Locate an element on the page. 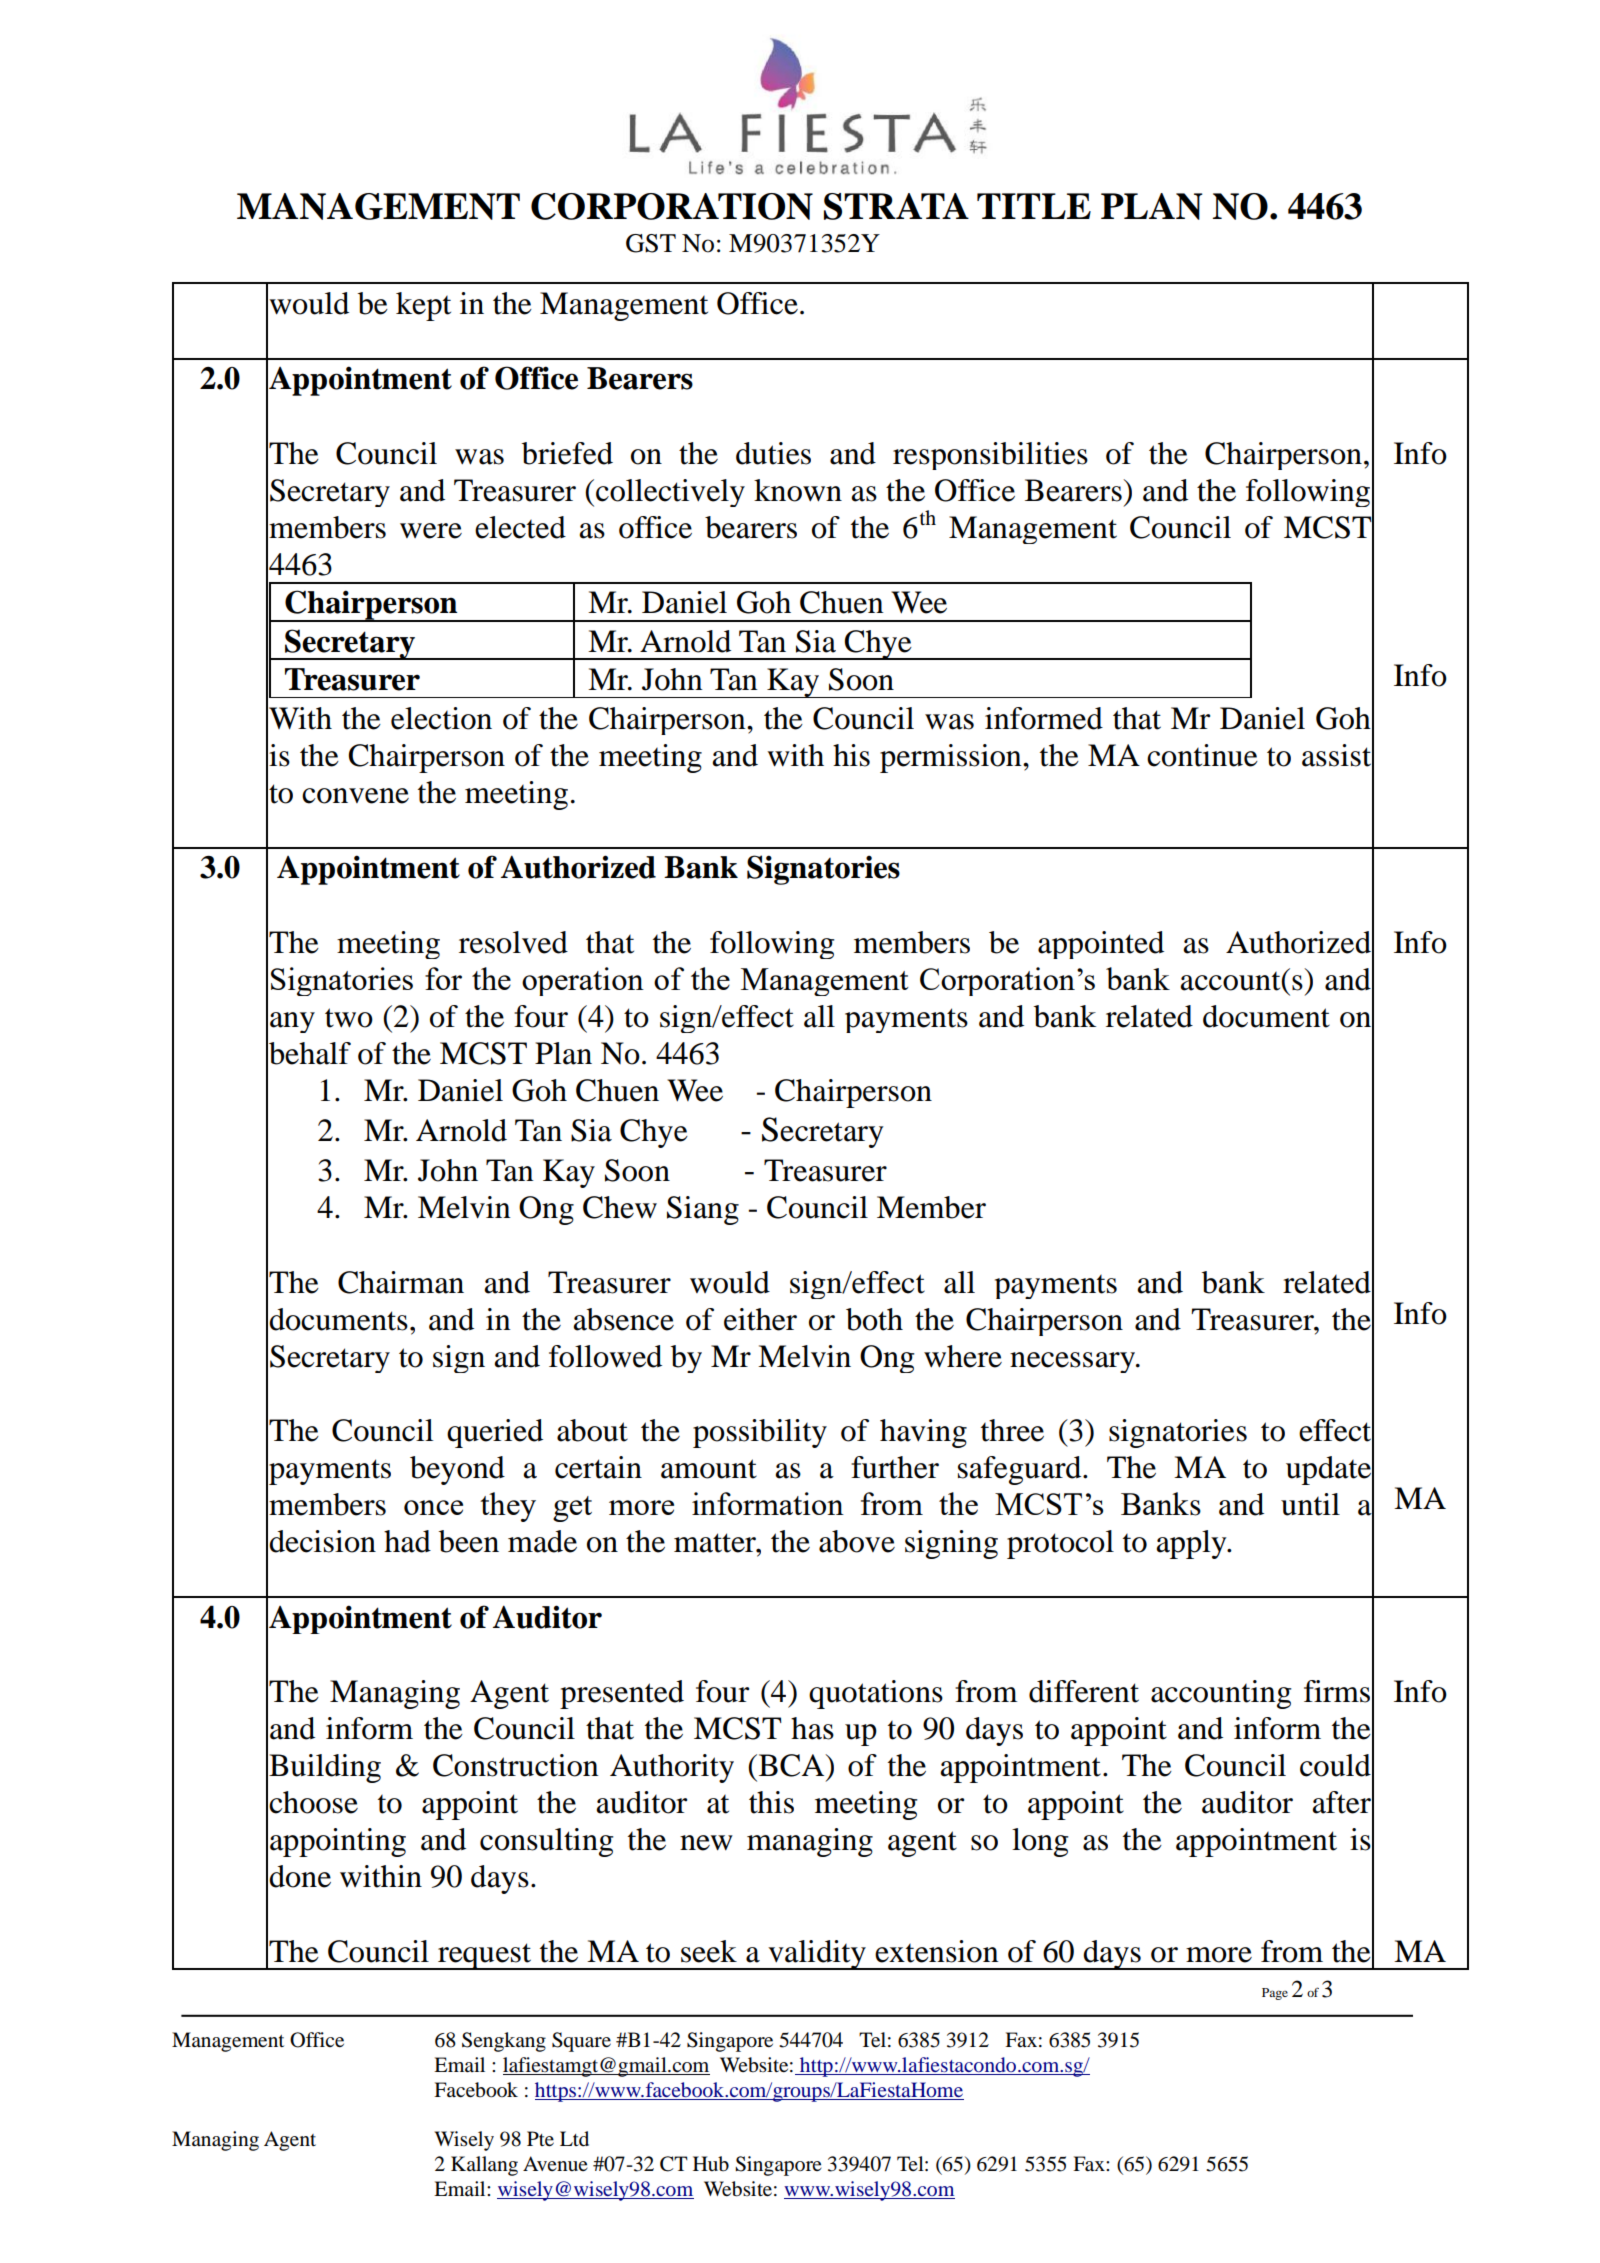 The width and height of the document is (1600, 2263). necessary is located at coordinates (1073, 1362).
